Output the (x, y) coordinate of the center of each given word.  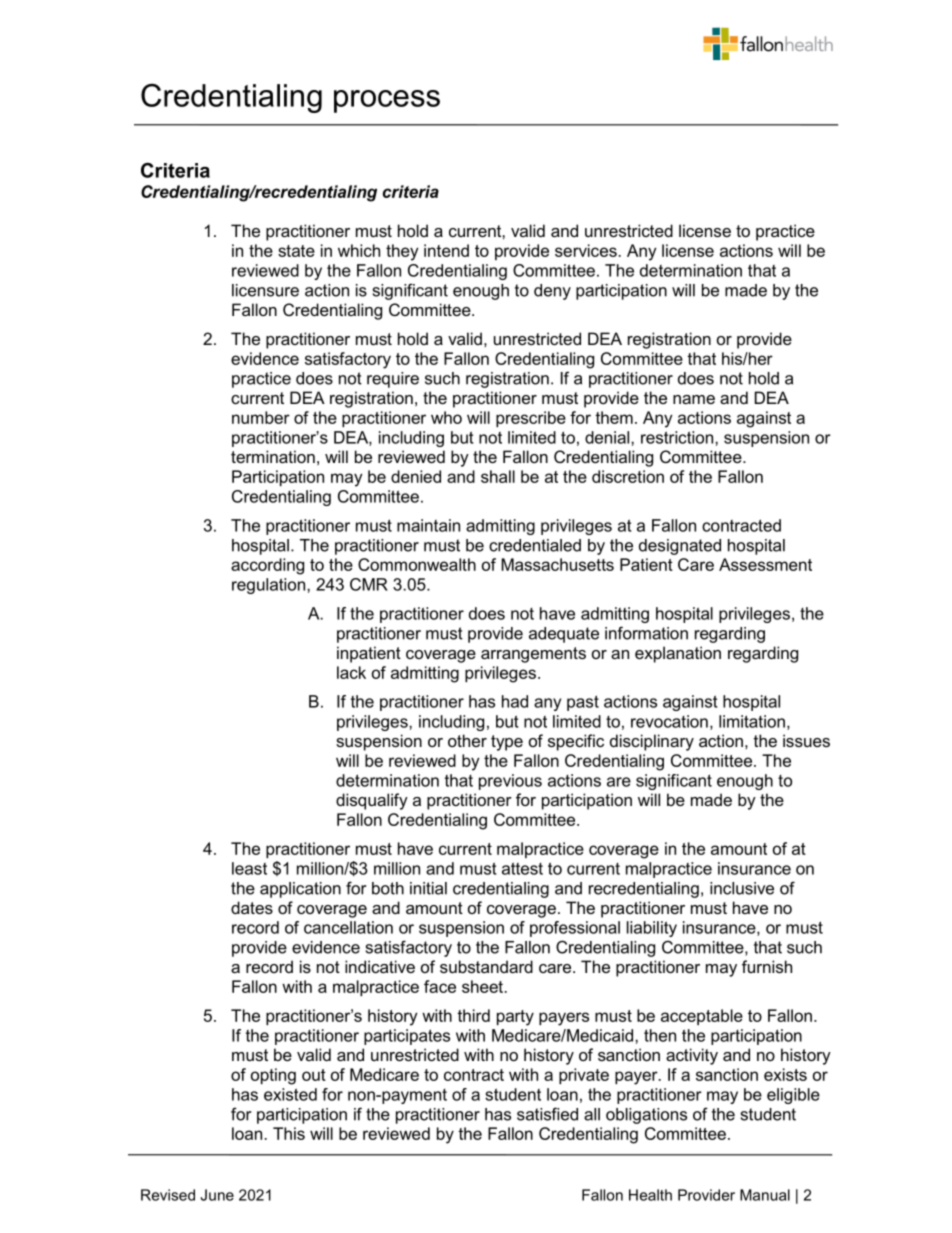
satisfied (547, 1114)
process (387, 101)
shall (498, 476)
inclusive (742, 888)
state (296, 251)
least (249, 868)
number (261, 417)
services (586, 250)
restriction (678, 437)
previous (510, 782)
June (217, 1195)
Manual (765, 1195)
